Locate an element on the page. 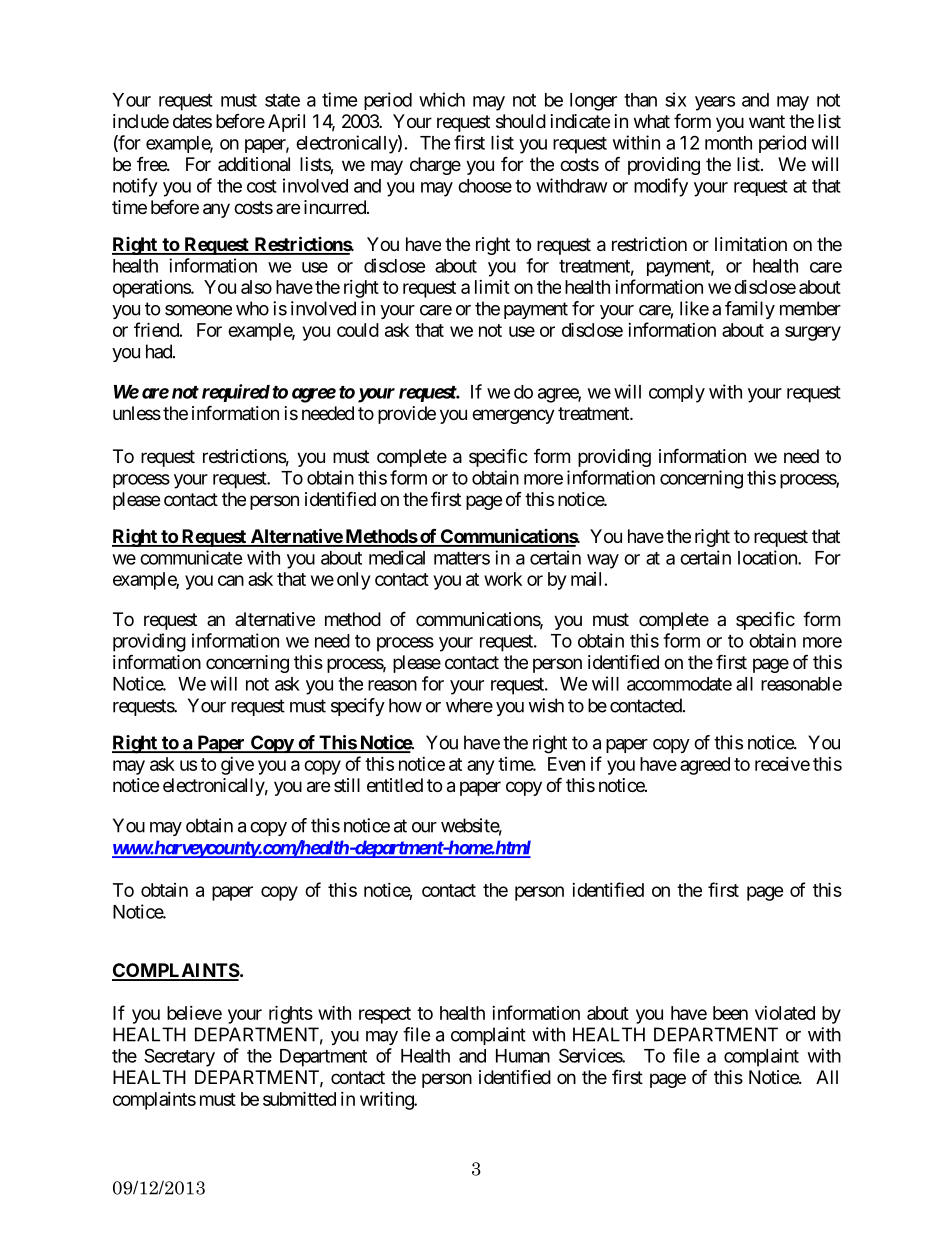 Image resolution: width=952 pixels, height=1233 pixels. Even is located at coordinates (566, 764).
